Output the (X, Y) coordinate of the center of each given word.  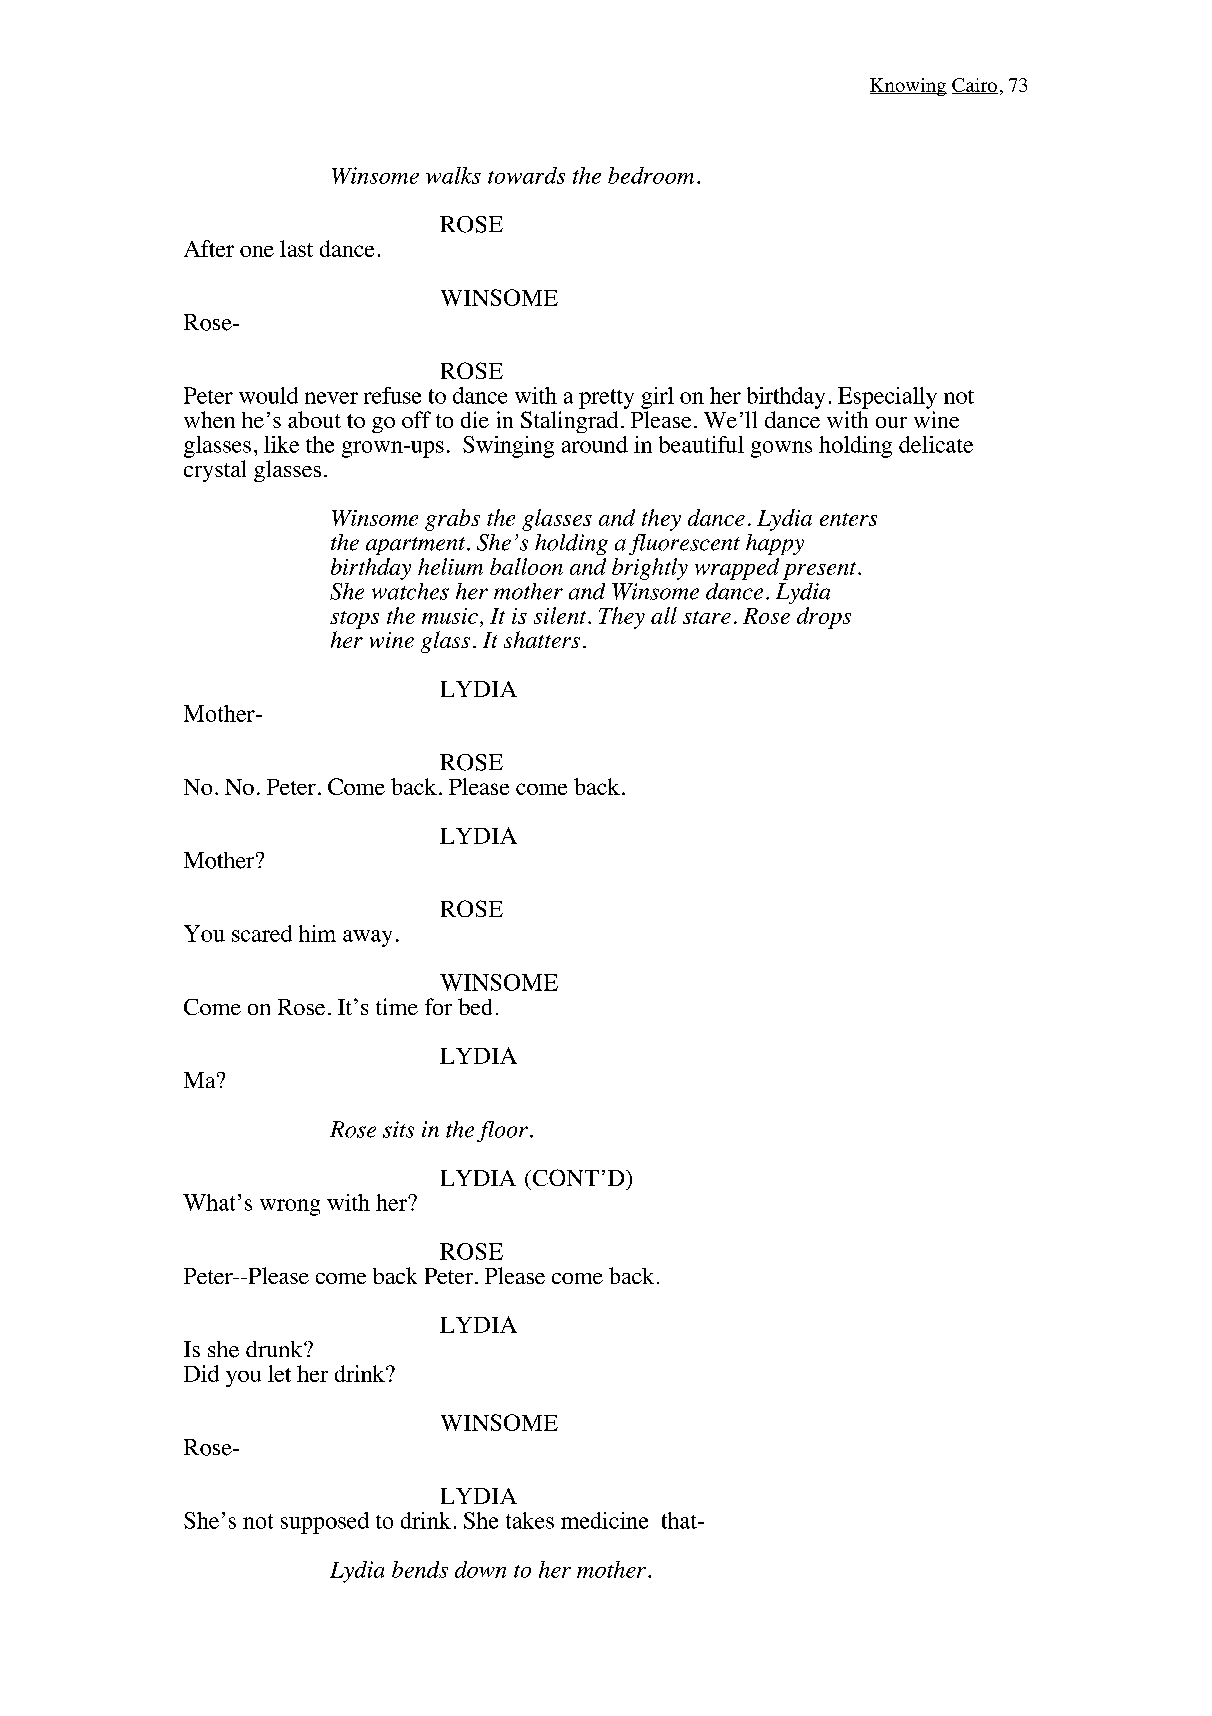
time (397, 1006)
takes (530, 1520)
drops (824, 618)
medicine (604, 1520)
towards (526, 175)
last (296, 248)
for (438, 1006)
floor (502, 1131)
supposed (325, 1523)
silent (561, 615)
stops (354, 620)
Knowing (908, 87)
